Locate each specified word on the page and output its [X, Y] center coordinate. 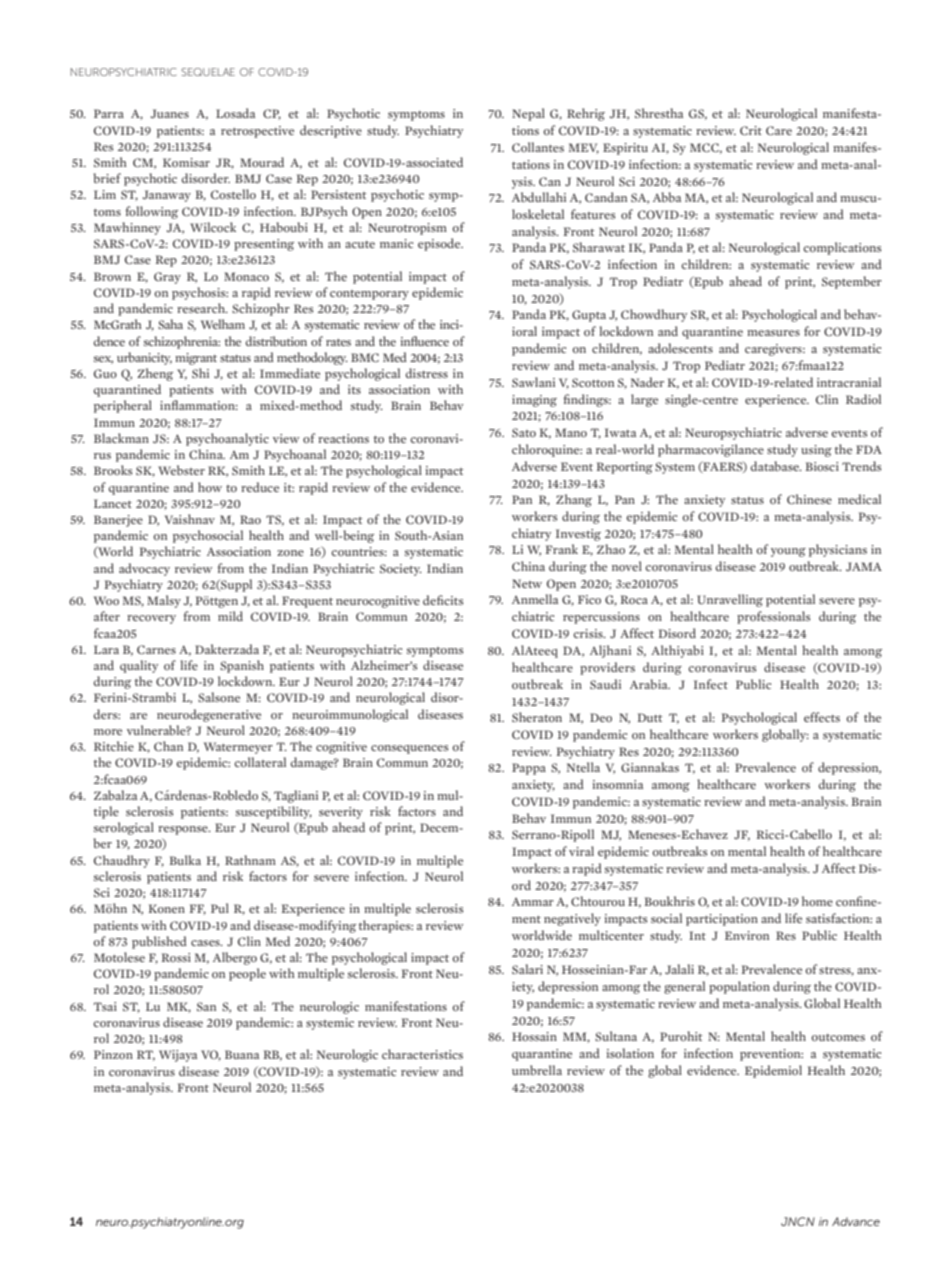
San [206, 1006]
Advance [856, 1221]
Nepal [528, 114]
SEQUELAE [208, 72]
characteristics [422, 1054]
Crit [751, 130]
